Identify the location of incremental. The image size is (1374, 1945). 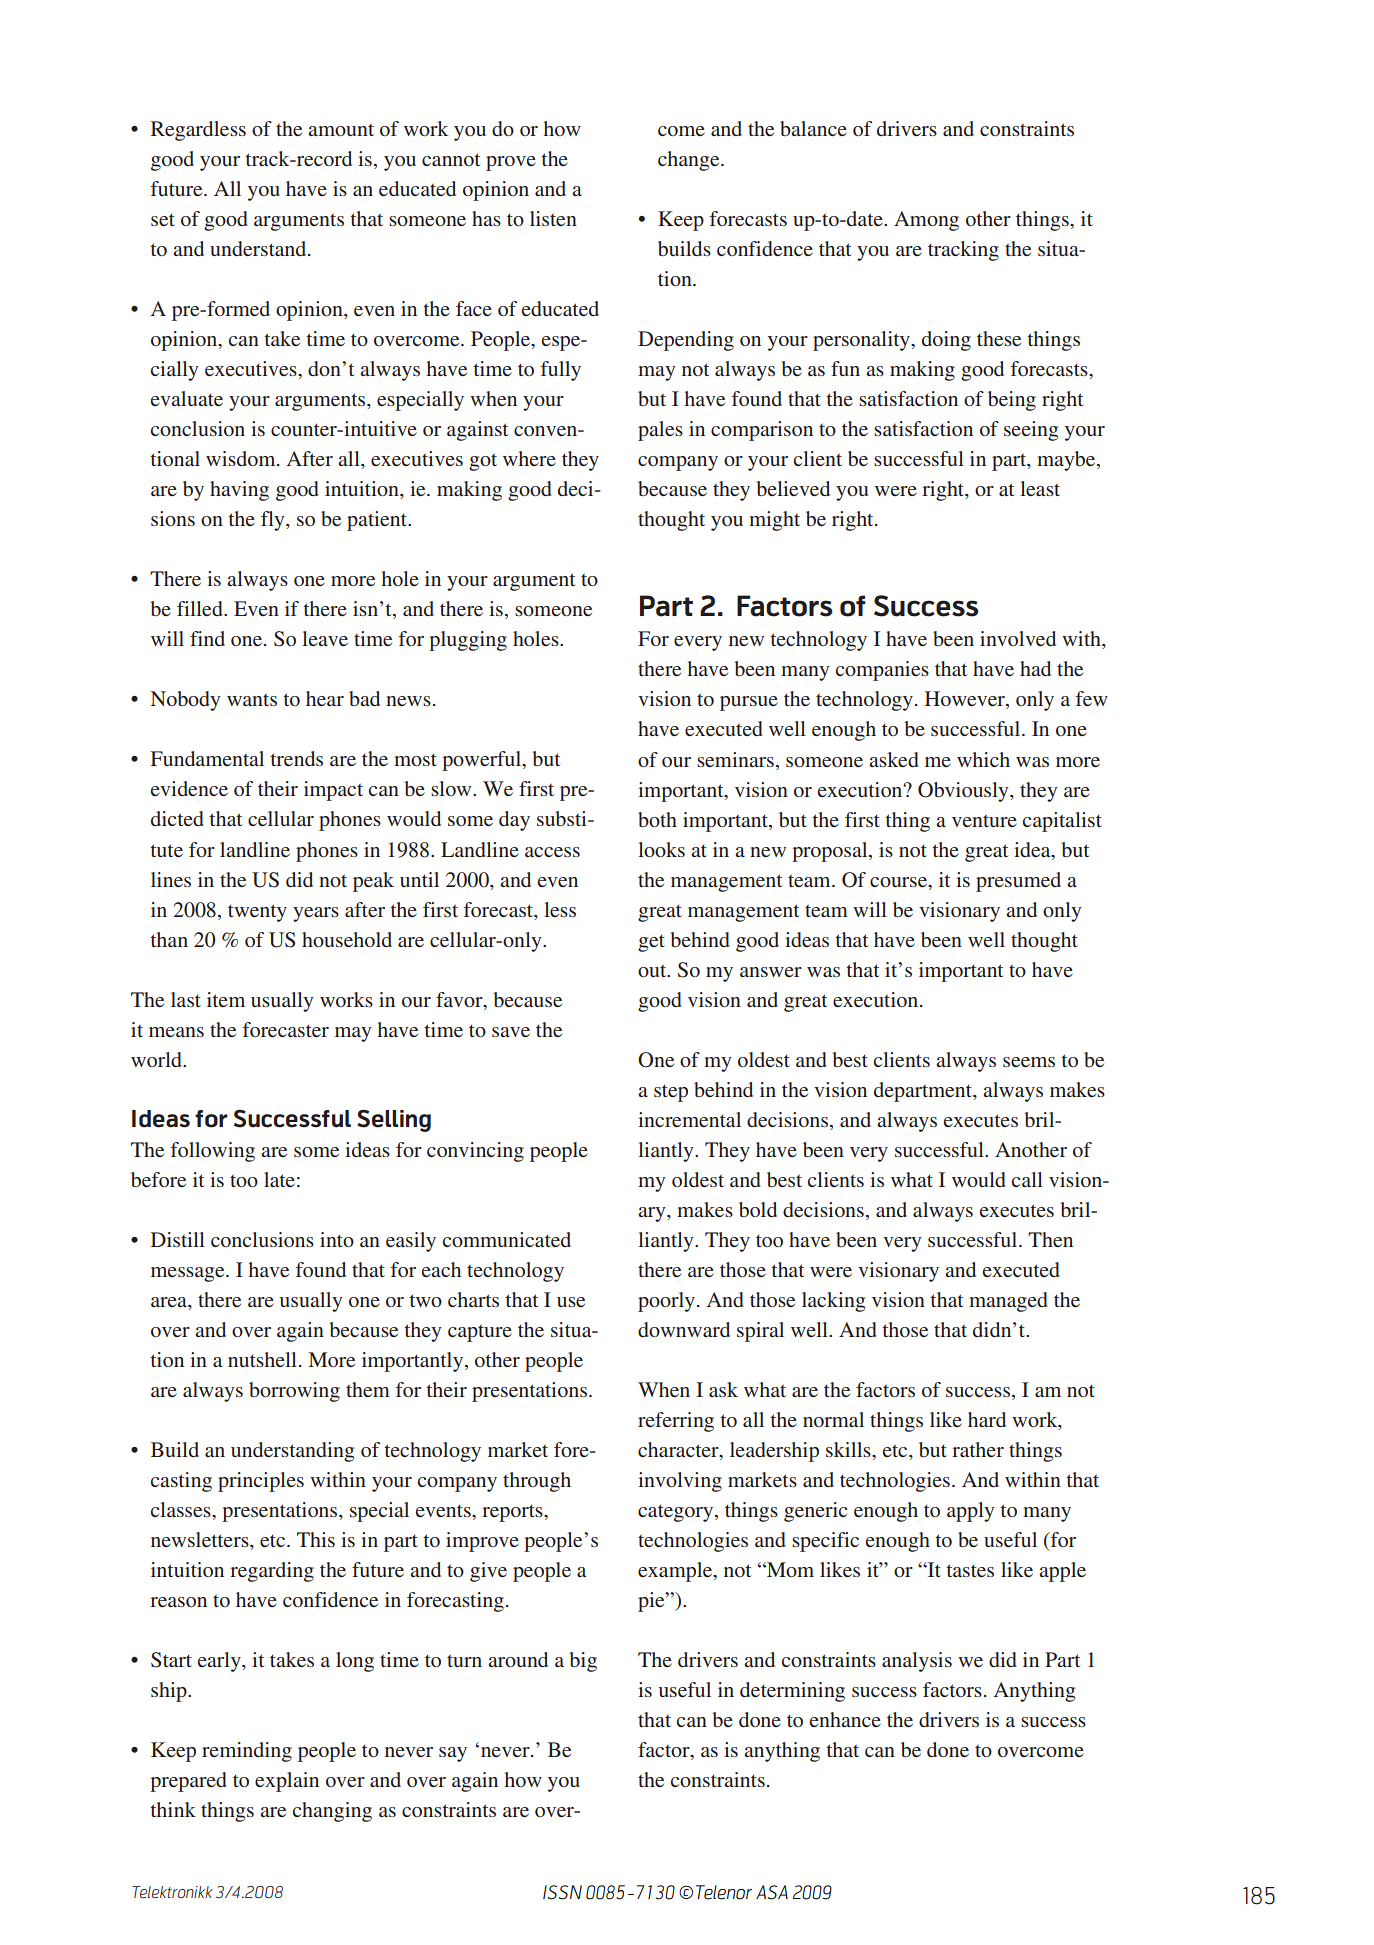
(689, 1119).
